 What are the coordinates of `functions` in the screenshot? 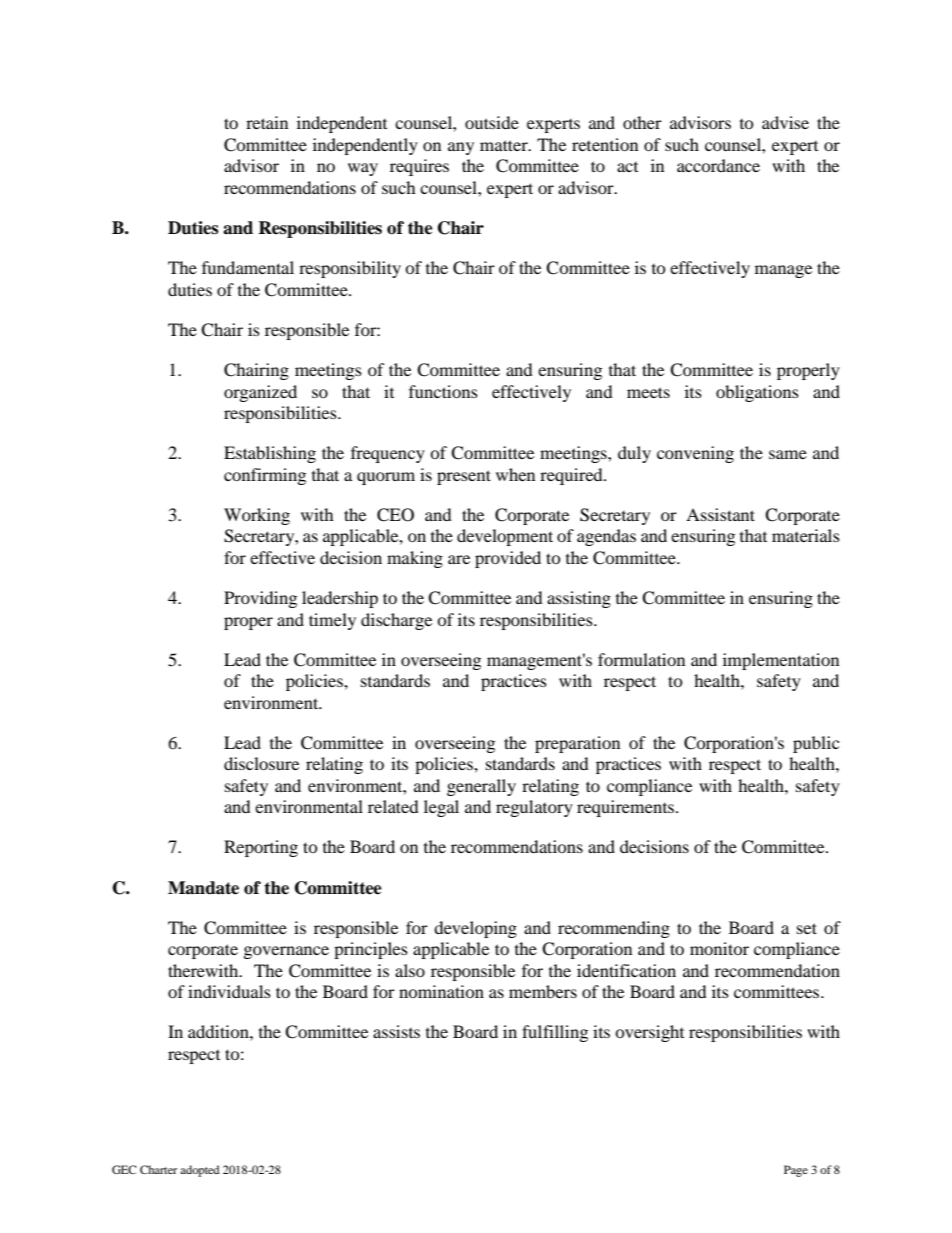 It's located at (443, 391).
